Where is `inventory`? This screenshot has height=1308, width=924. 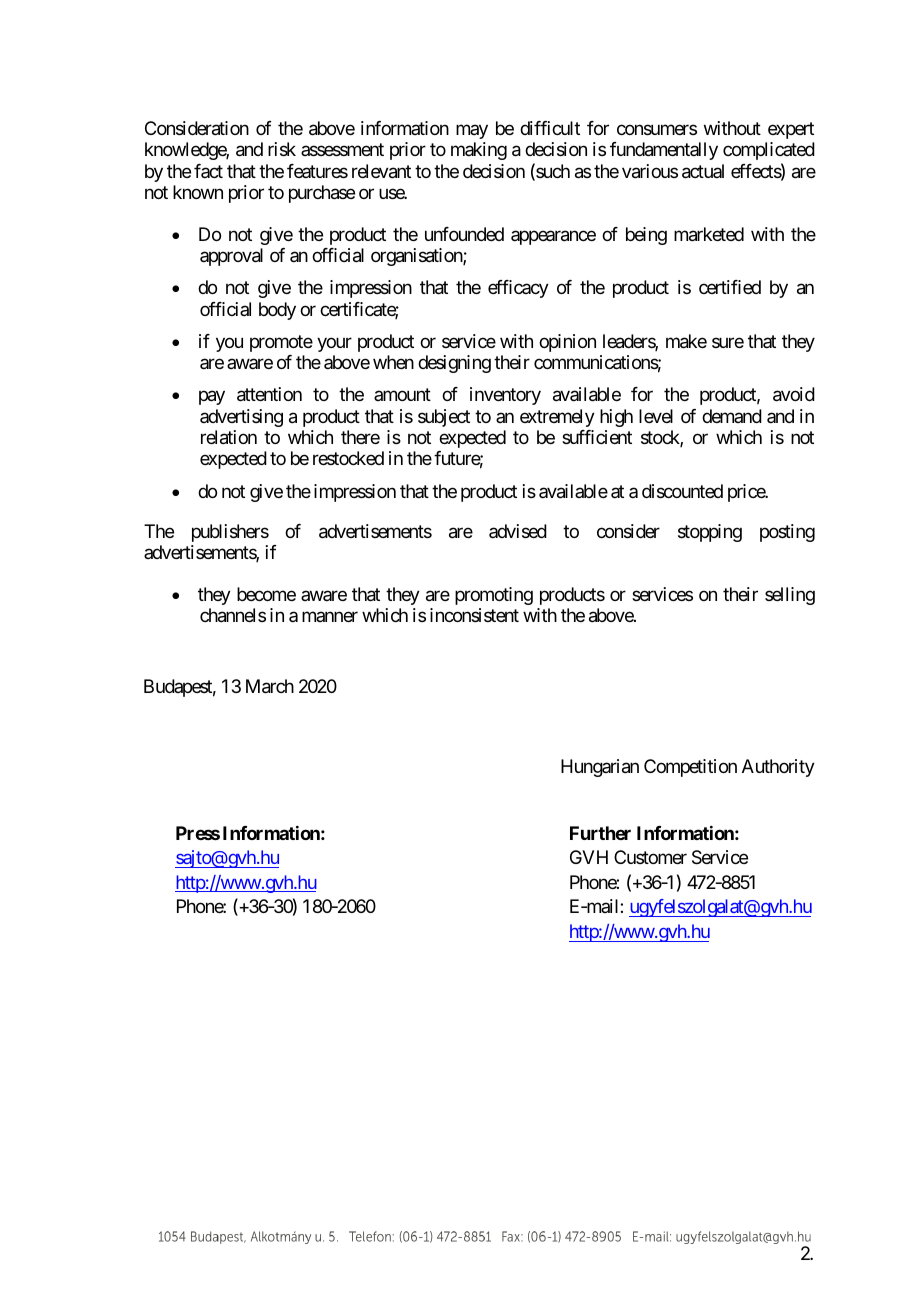 inventory is located at coordinates (505, 396).
